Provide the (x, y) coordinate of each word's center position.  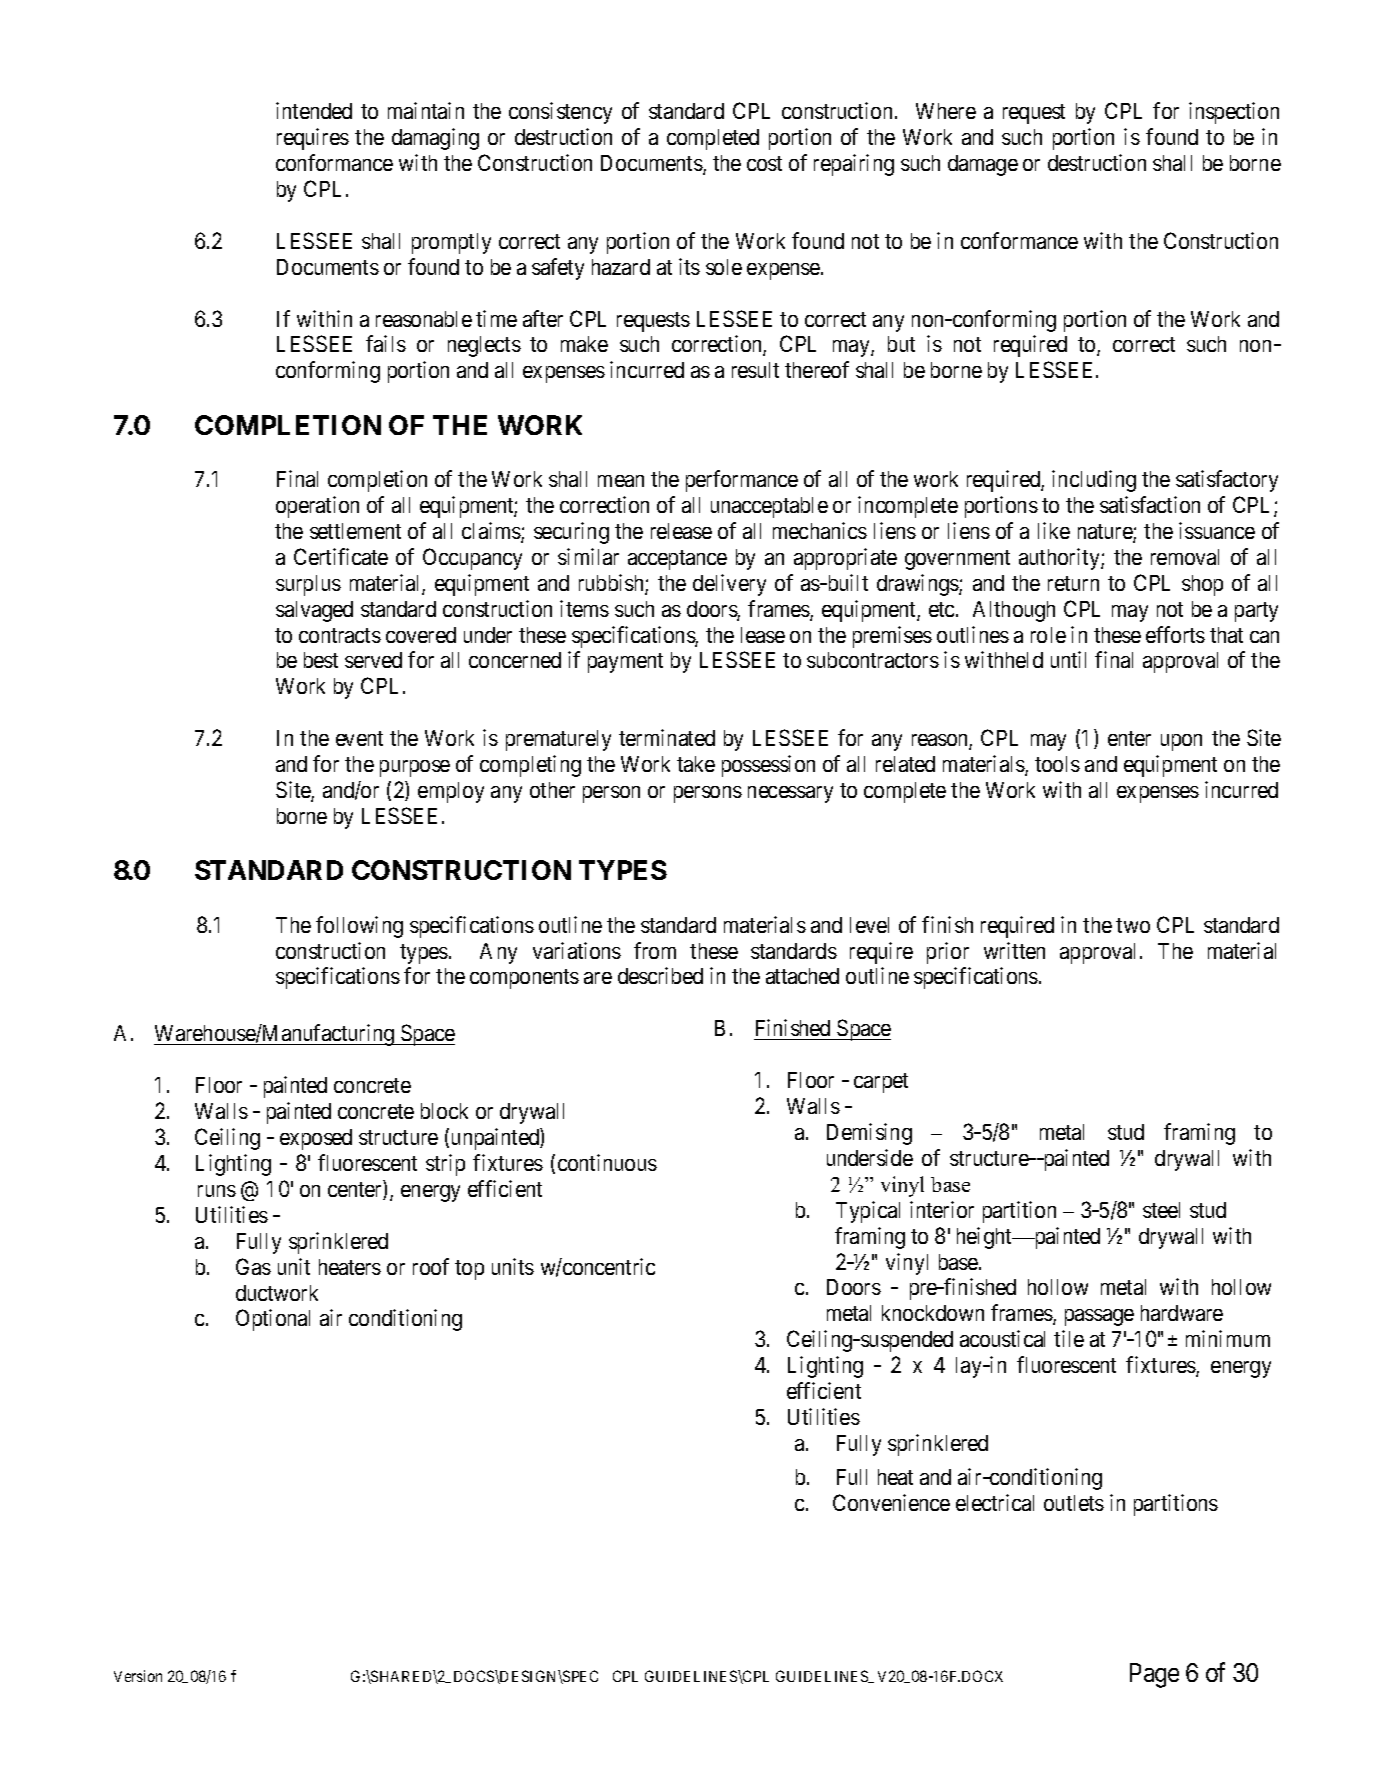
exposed (316, 1139)
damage (983, 165)
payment (625, 663)
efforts (1175, 634)
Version (138, 1676)
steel (1161, 1210)
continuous (607, 1162)
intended (314, 110)
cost (764, 163)
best (321, 660)
